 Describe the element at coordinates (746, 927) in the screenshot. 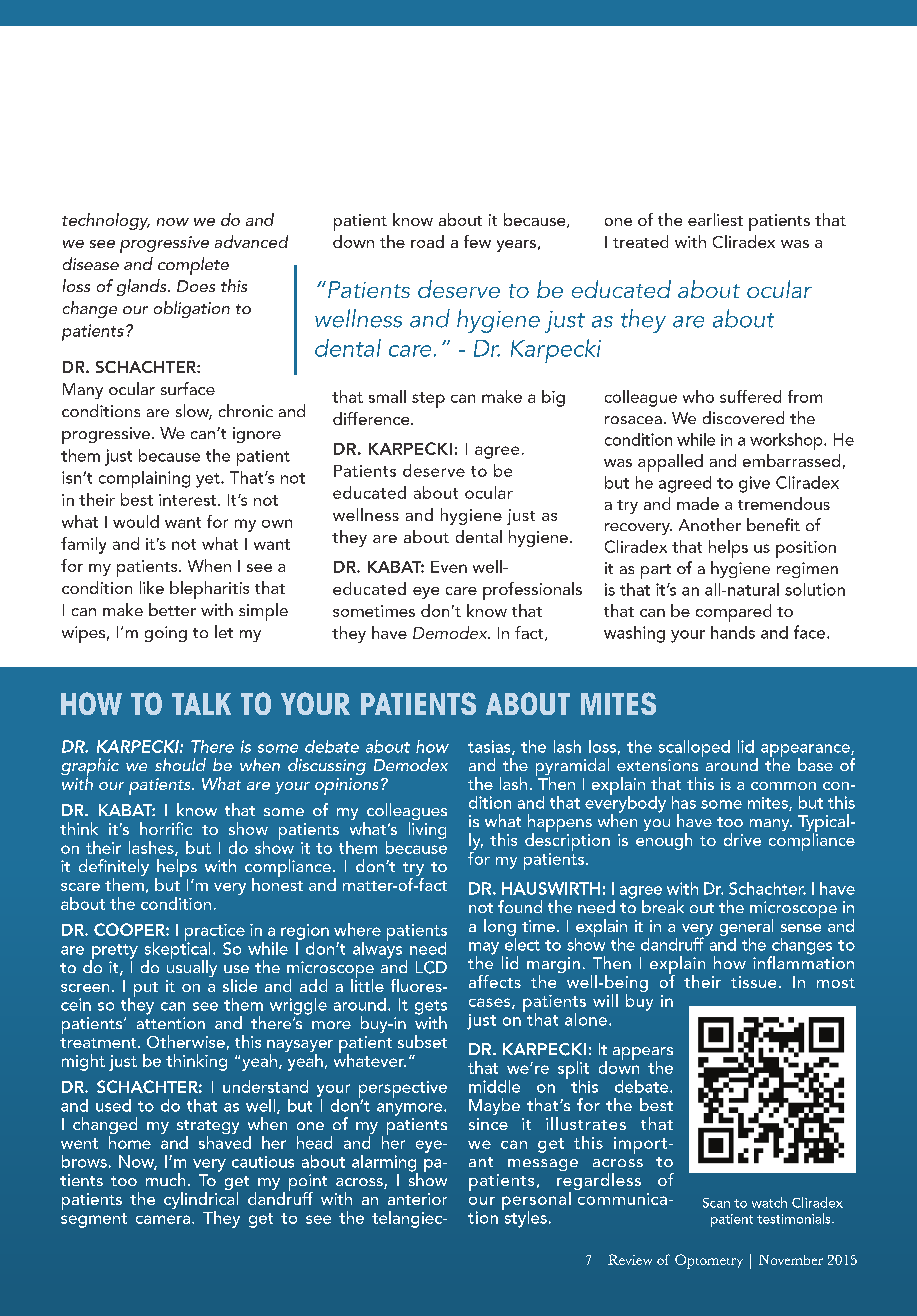

I see `general` at that location.
